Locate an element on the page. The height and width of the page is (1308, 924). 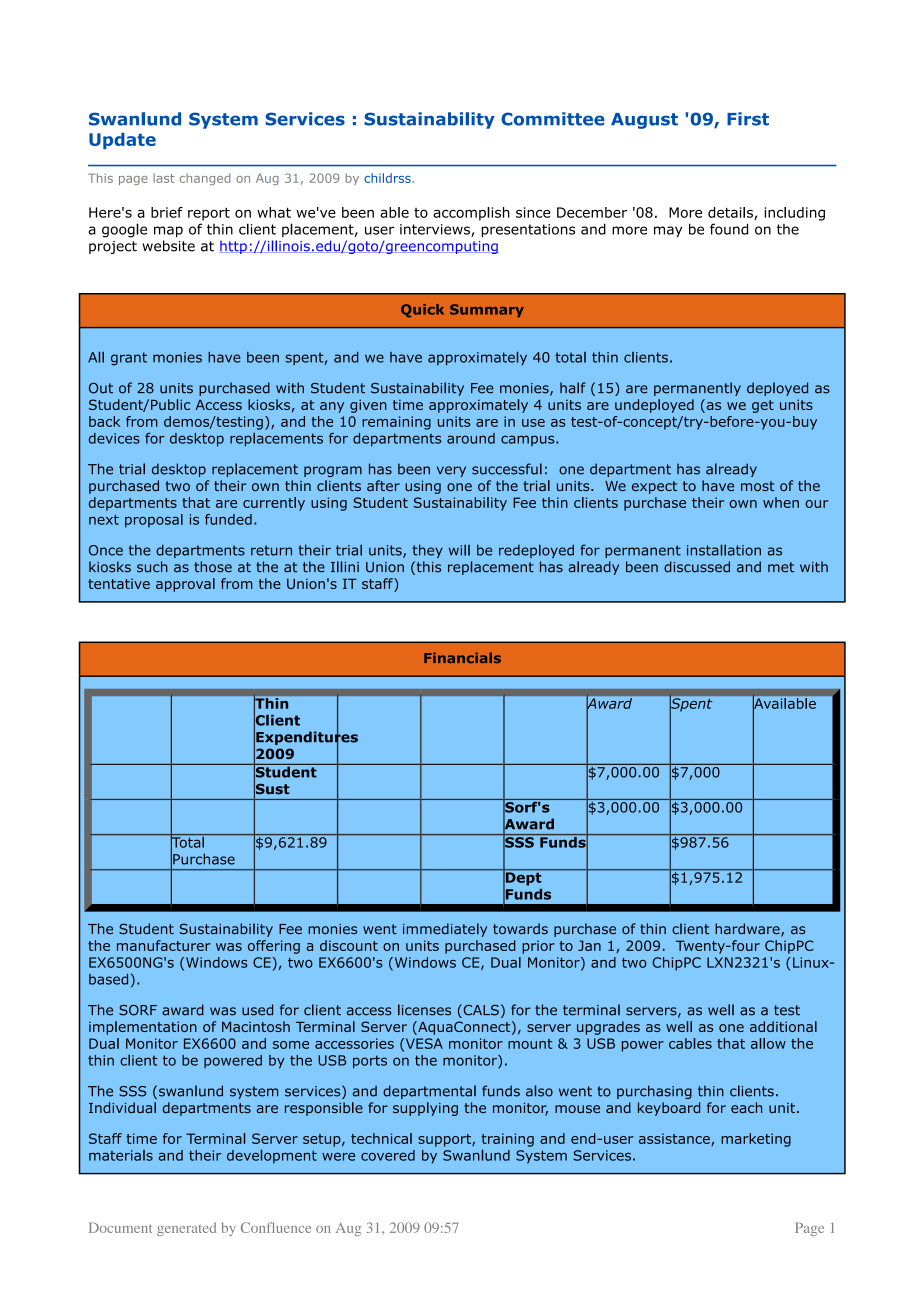
accomplish is located at coordinates (471, 214).
